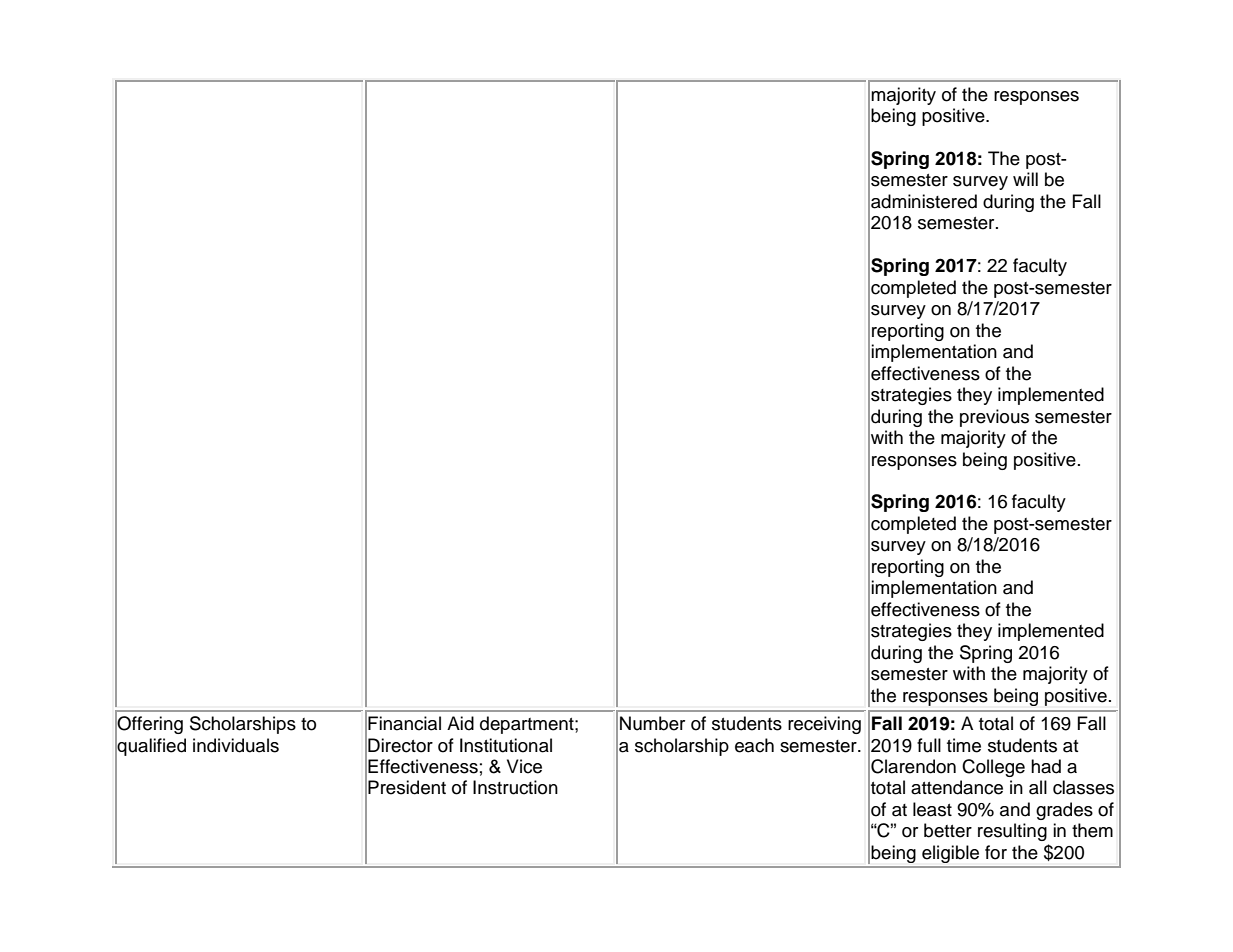  What do you see at coordinates (1025, 179) in the screenshot?
I see `will` at bounding box center [1025, 179].
